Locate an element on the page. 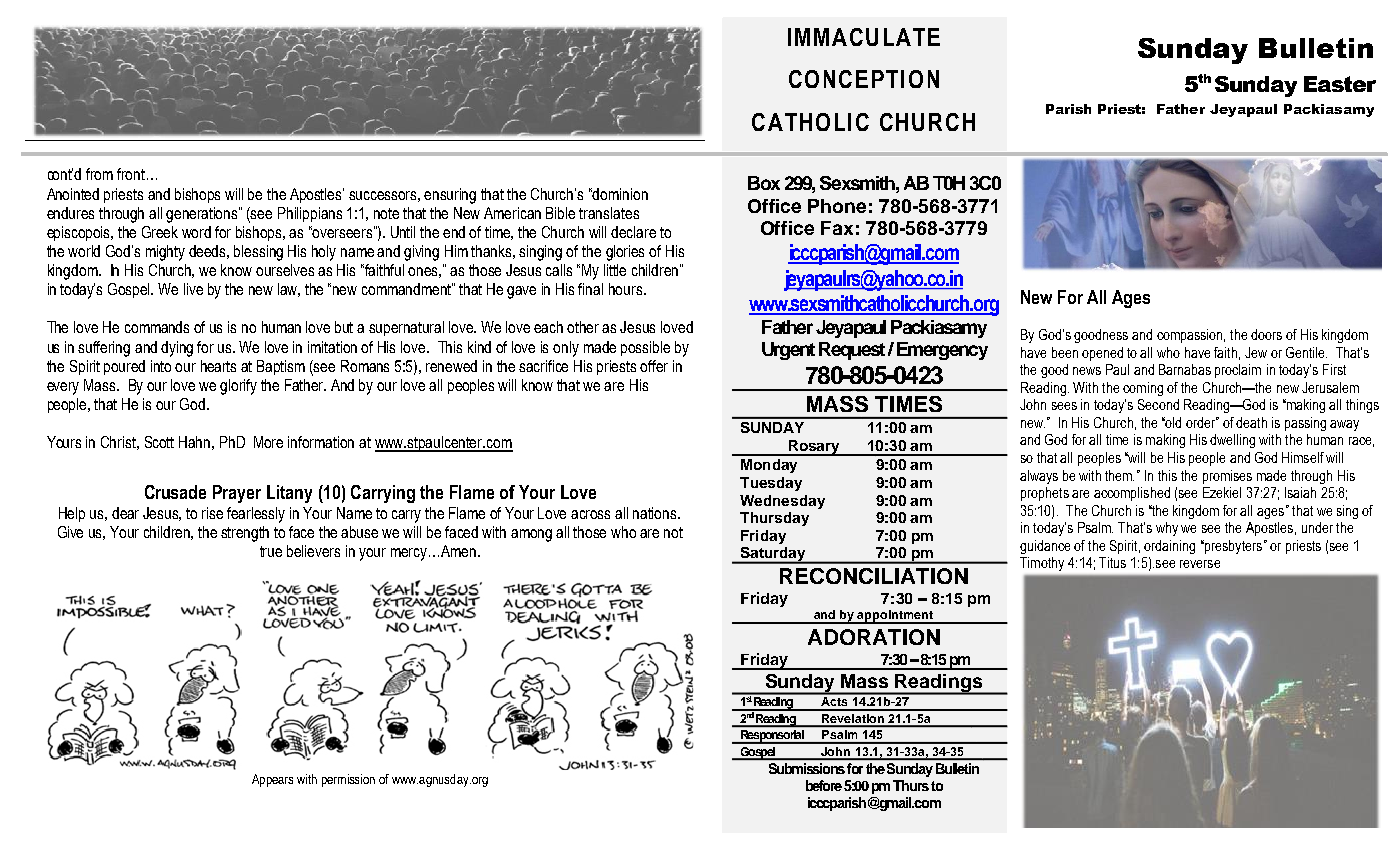  Rosary is located at coordinates (814, 448).
